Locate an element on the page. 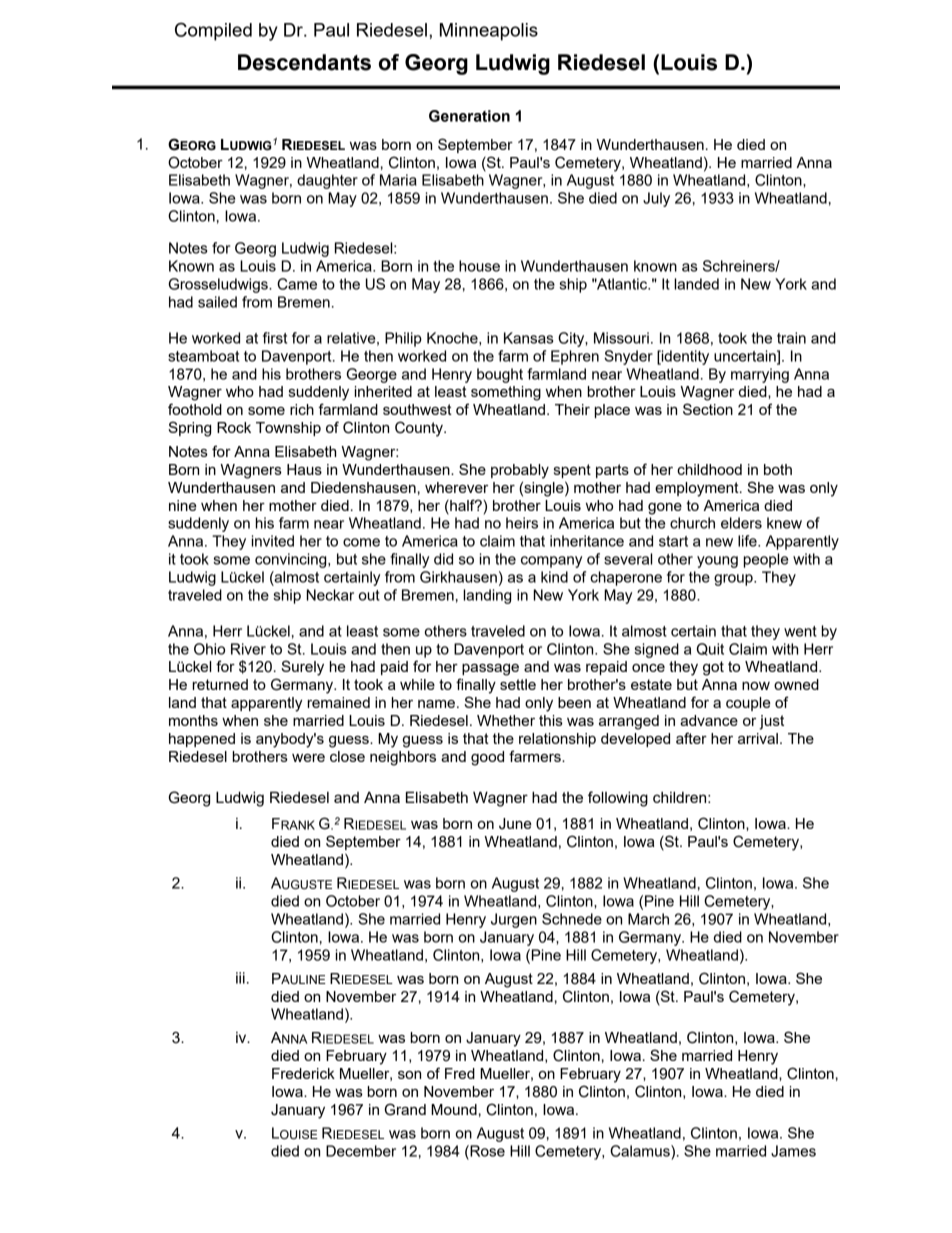  did is located at coordinates (443, 559).
